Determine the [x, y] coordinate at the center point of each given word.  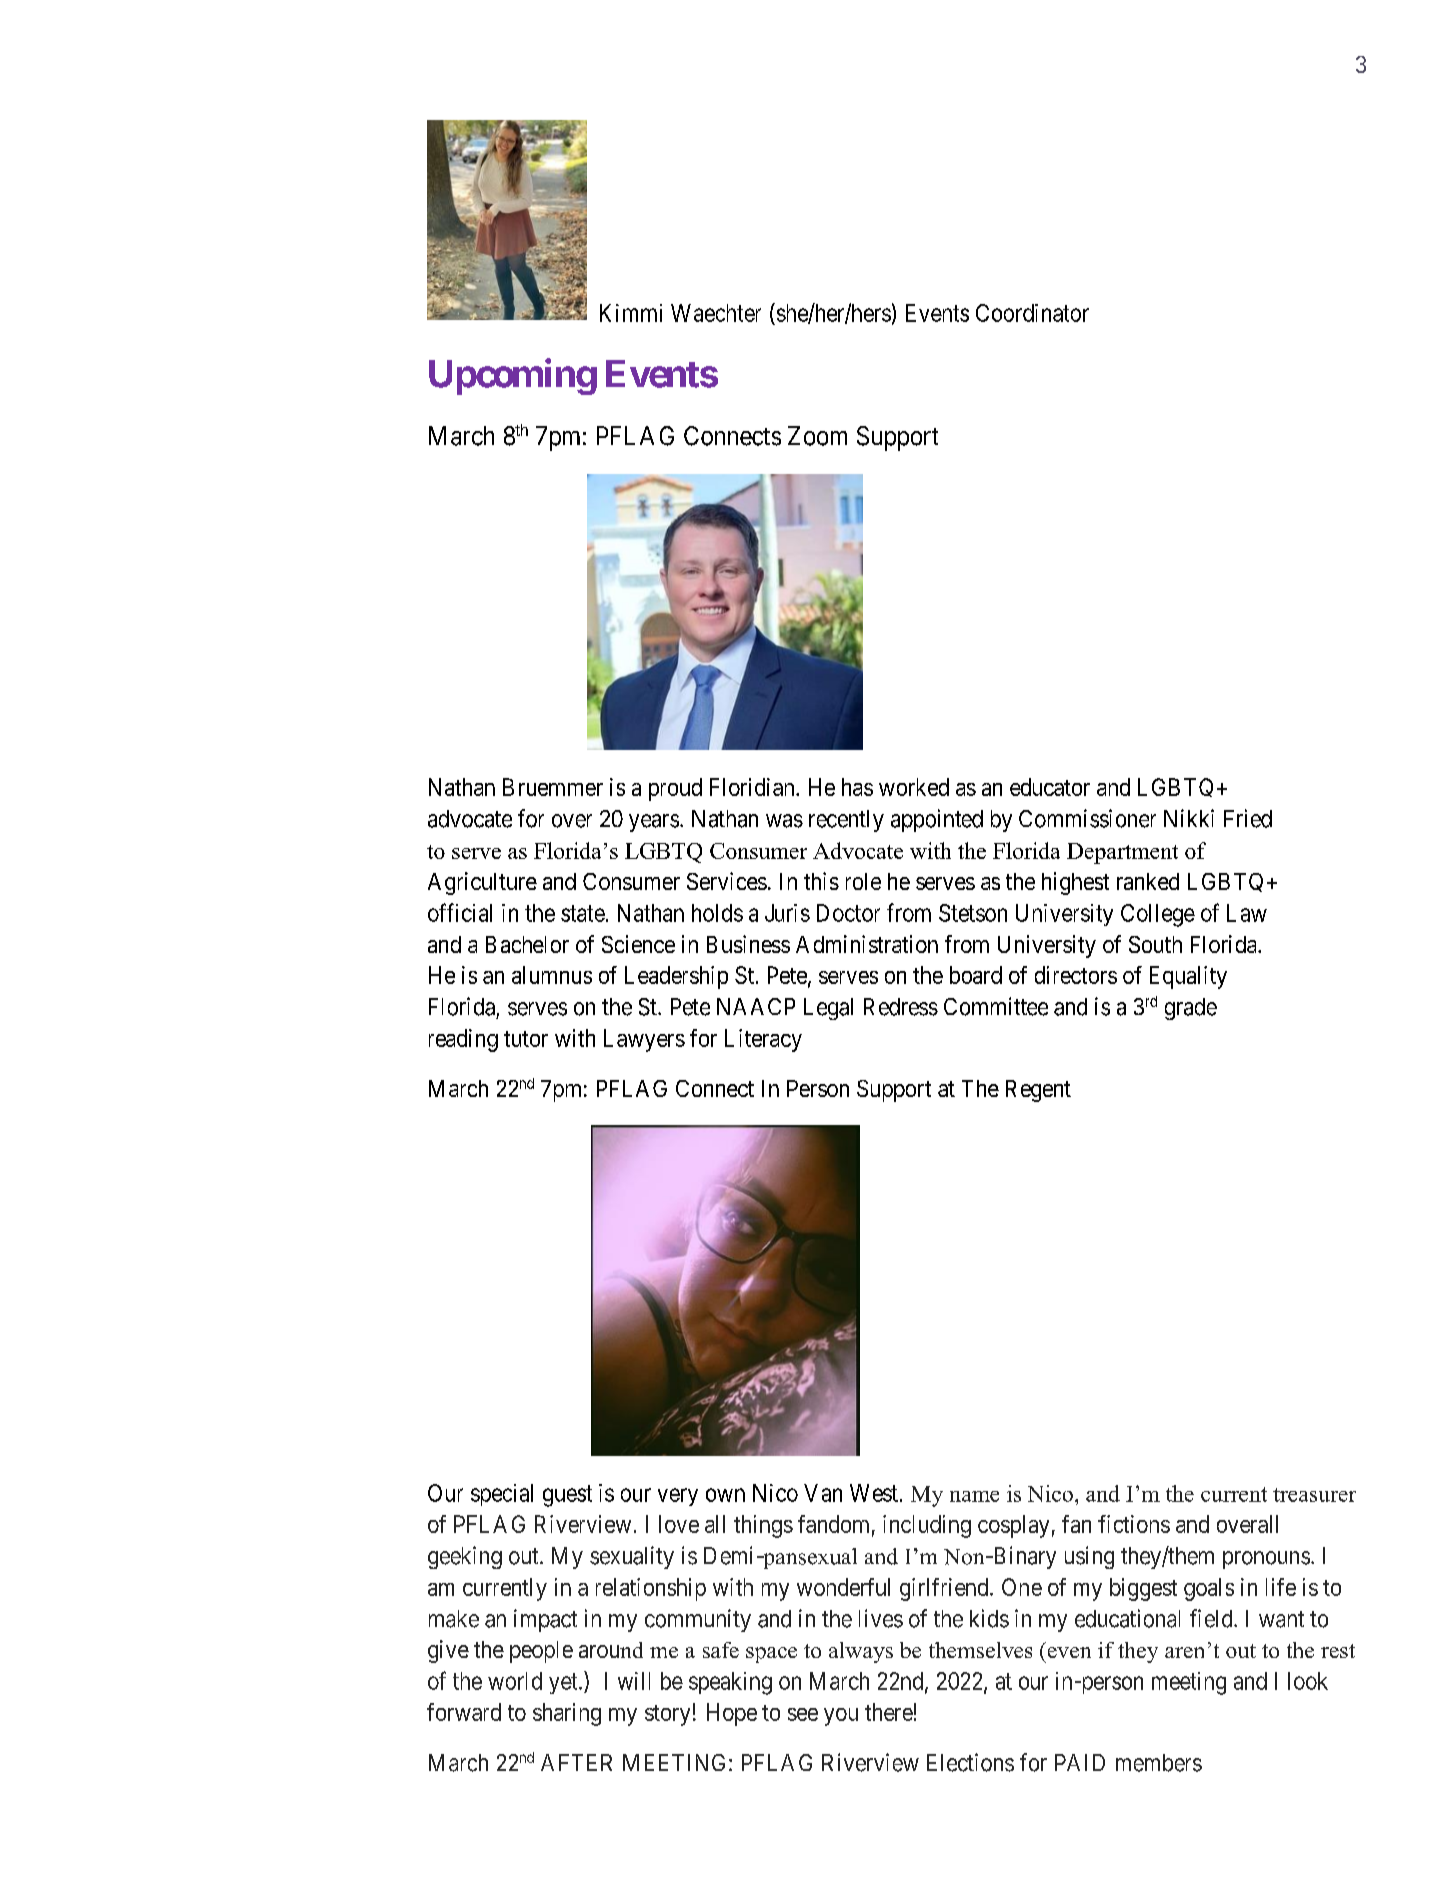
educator [1050, 787]
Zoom [817, 436]
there [889, 1712]
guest [567, 1496]
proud [675, 789]
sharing [567, 1714]
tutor [526, 1039]
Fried [1248, 818]
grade [1191, 1009]
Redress [901, 1007]
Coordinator [1032, 313]
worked [914, 787]
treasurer [1314, 1495]
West [874, 1493]
